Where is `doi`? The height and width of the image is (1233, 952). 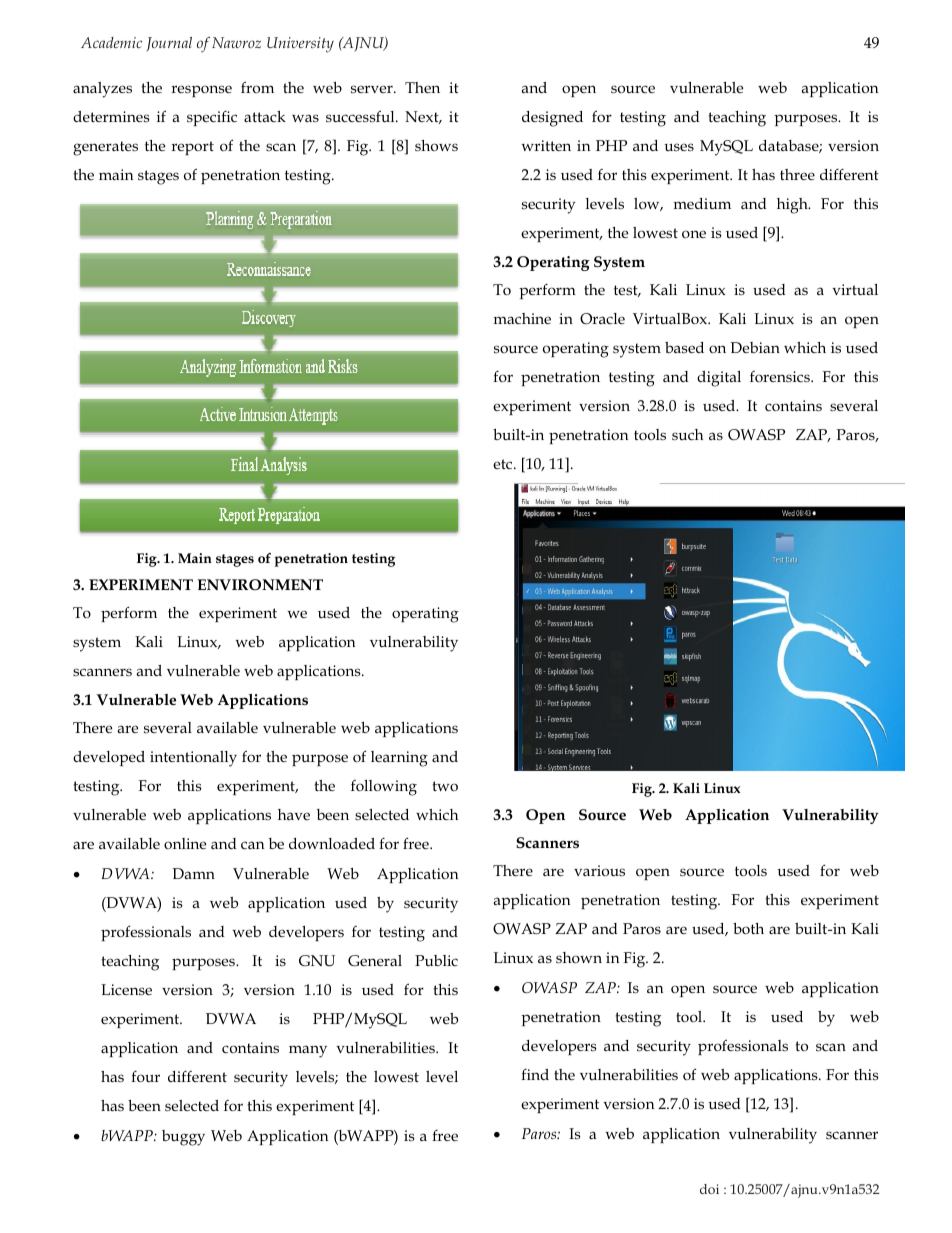 doi is located at coordinates (709, 1189).
